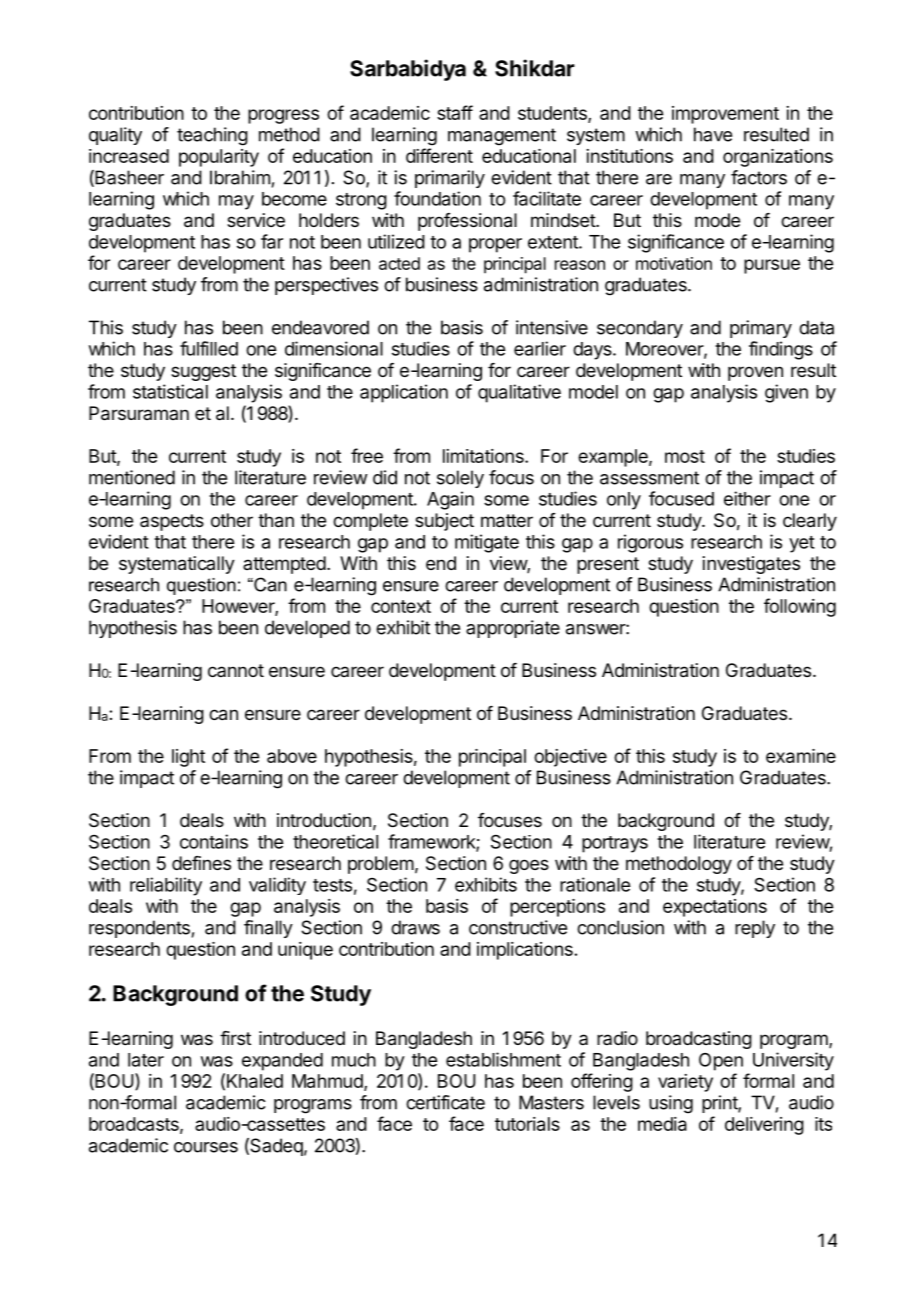  What do you see at coordinates (212, 136) in the image?
I see `teaching` at bounding box center [212, 136].
